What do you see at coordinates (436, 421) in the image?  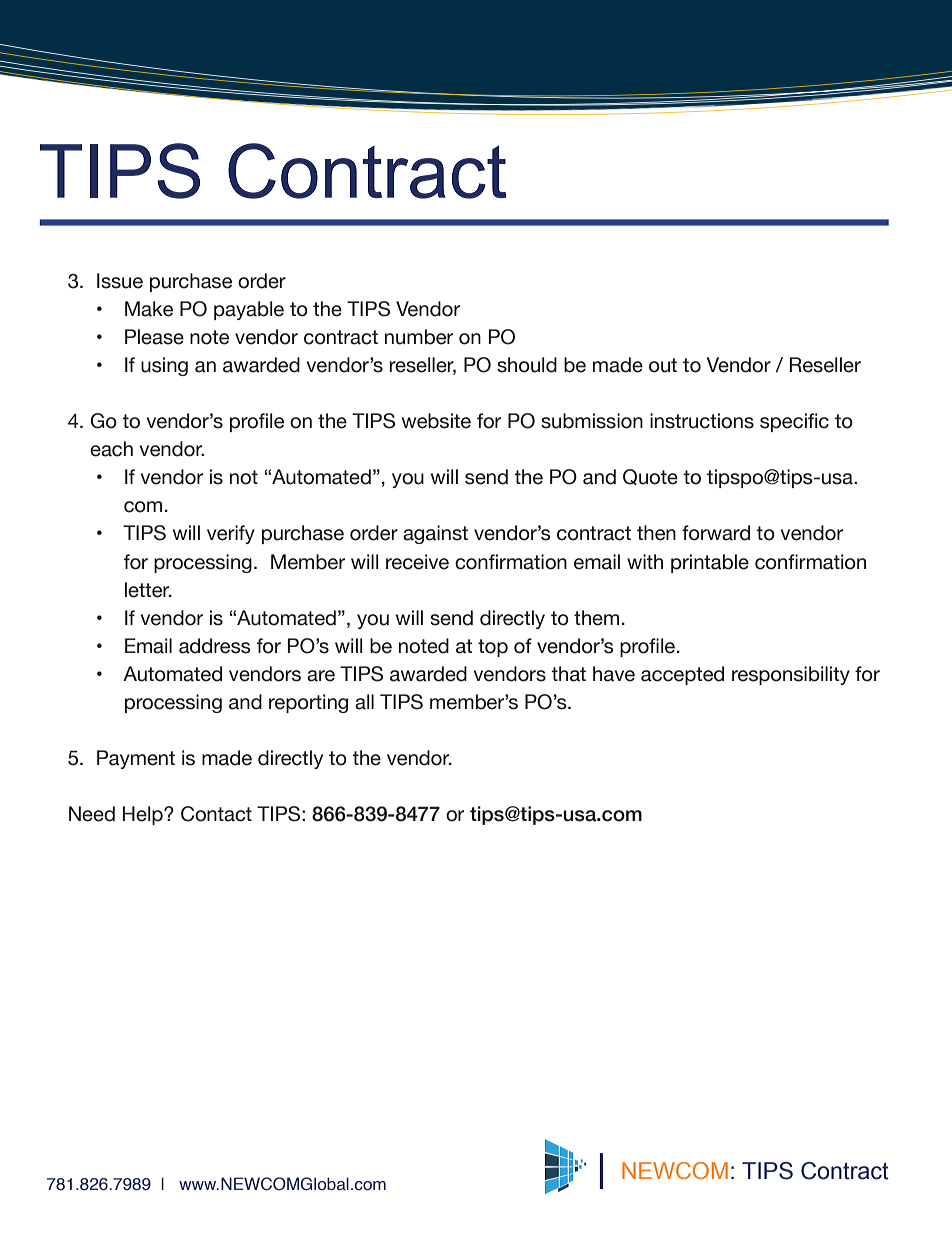 I see `website` at bounding box center [436, 421].
